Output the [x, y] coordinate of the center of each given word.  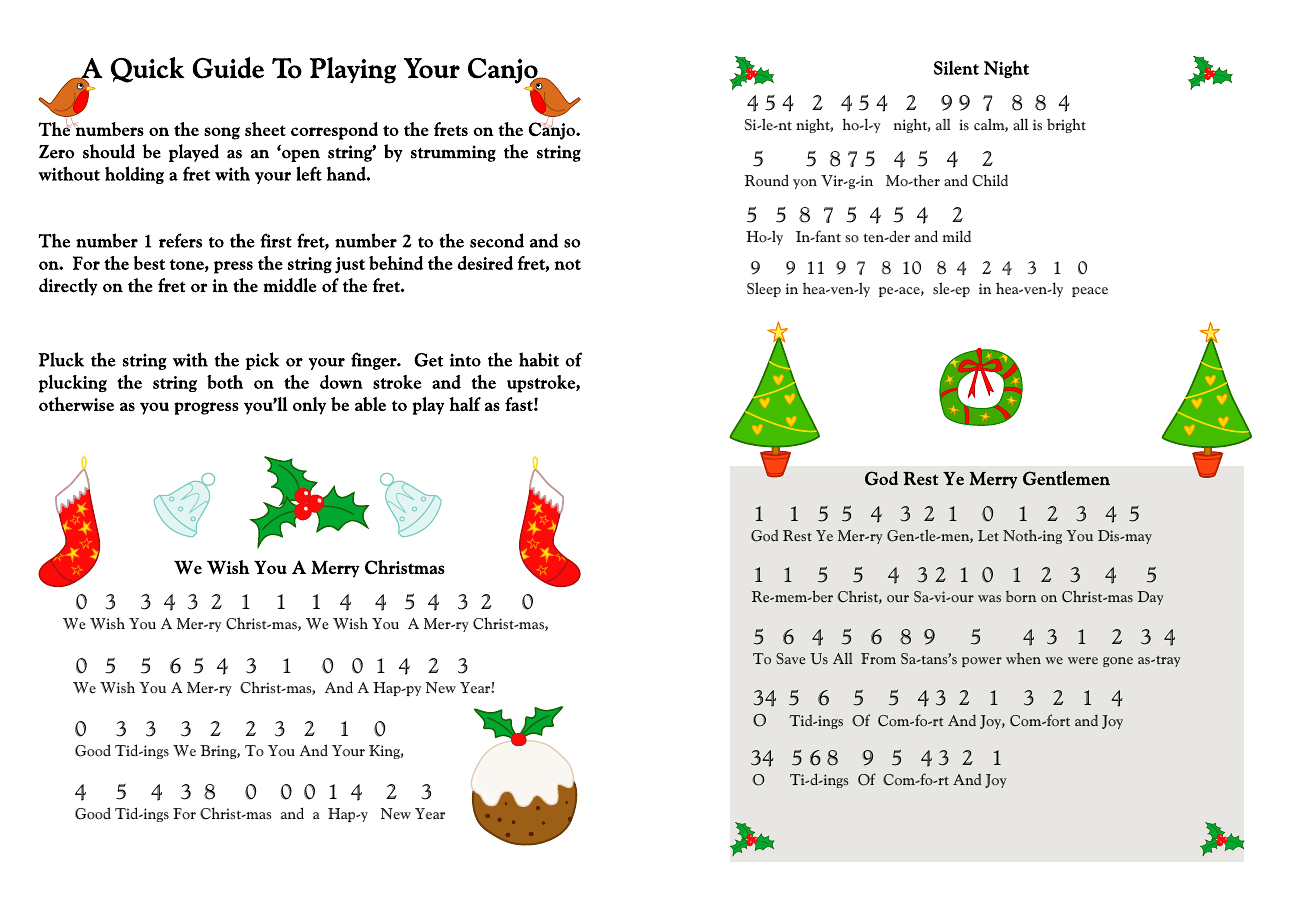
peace [1090, 292]
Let [988, 536]
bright [1066, 125]
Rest [797, 536]
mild [957, 236]
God [764, 535]
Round [767, 180]
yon [805, 184]
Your [348, 751]
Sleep [764, 289]
